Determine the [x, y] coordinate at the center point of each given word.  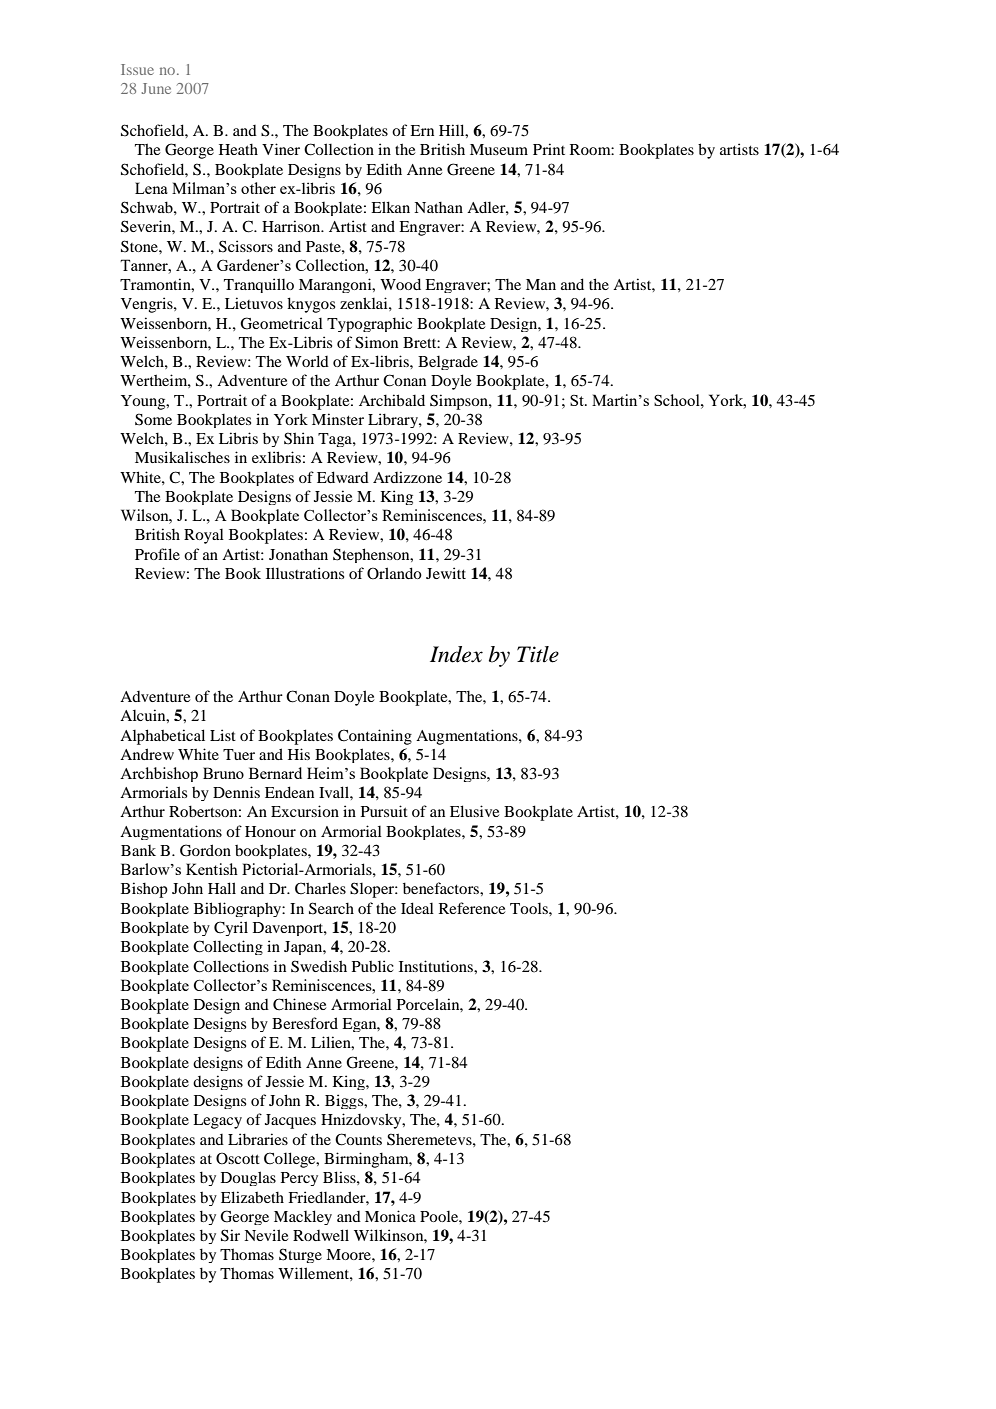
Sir [230, 1235]
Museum [499, 149]
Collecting [228, 947]
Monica [390, 1216]
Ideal [417, 908]
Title [538, 654]
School [678, 400]
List [223, 735]
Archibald [392, 400]
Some [153, 419]
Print [549, 149]
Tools [530, 908]
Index [456, 654]
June [156, 88]
